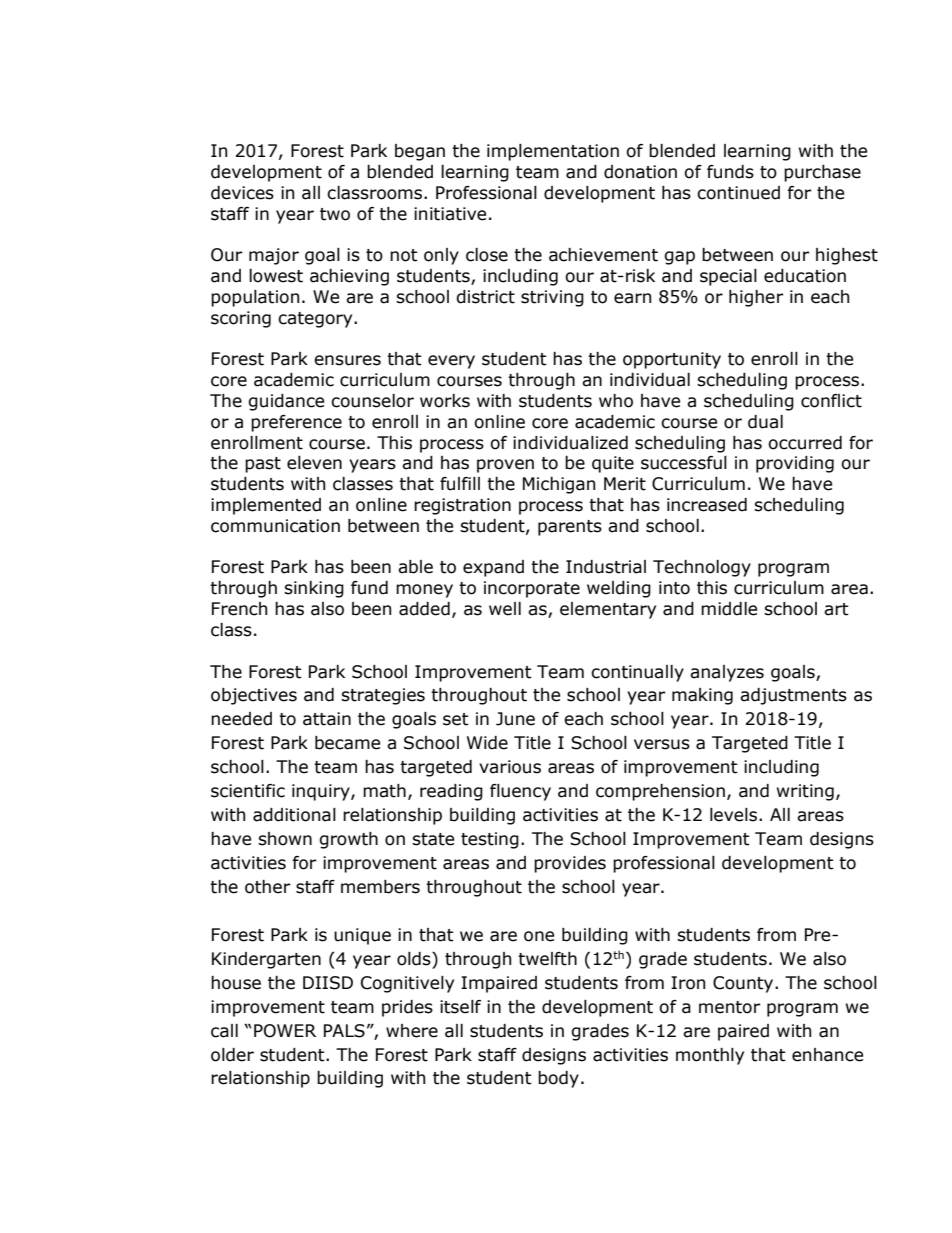  What do you see at coordinates (285, 1031) in the page?
I see `POWER` at bounding box center [285, 1031].
